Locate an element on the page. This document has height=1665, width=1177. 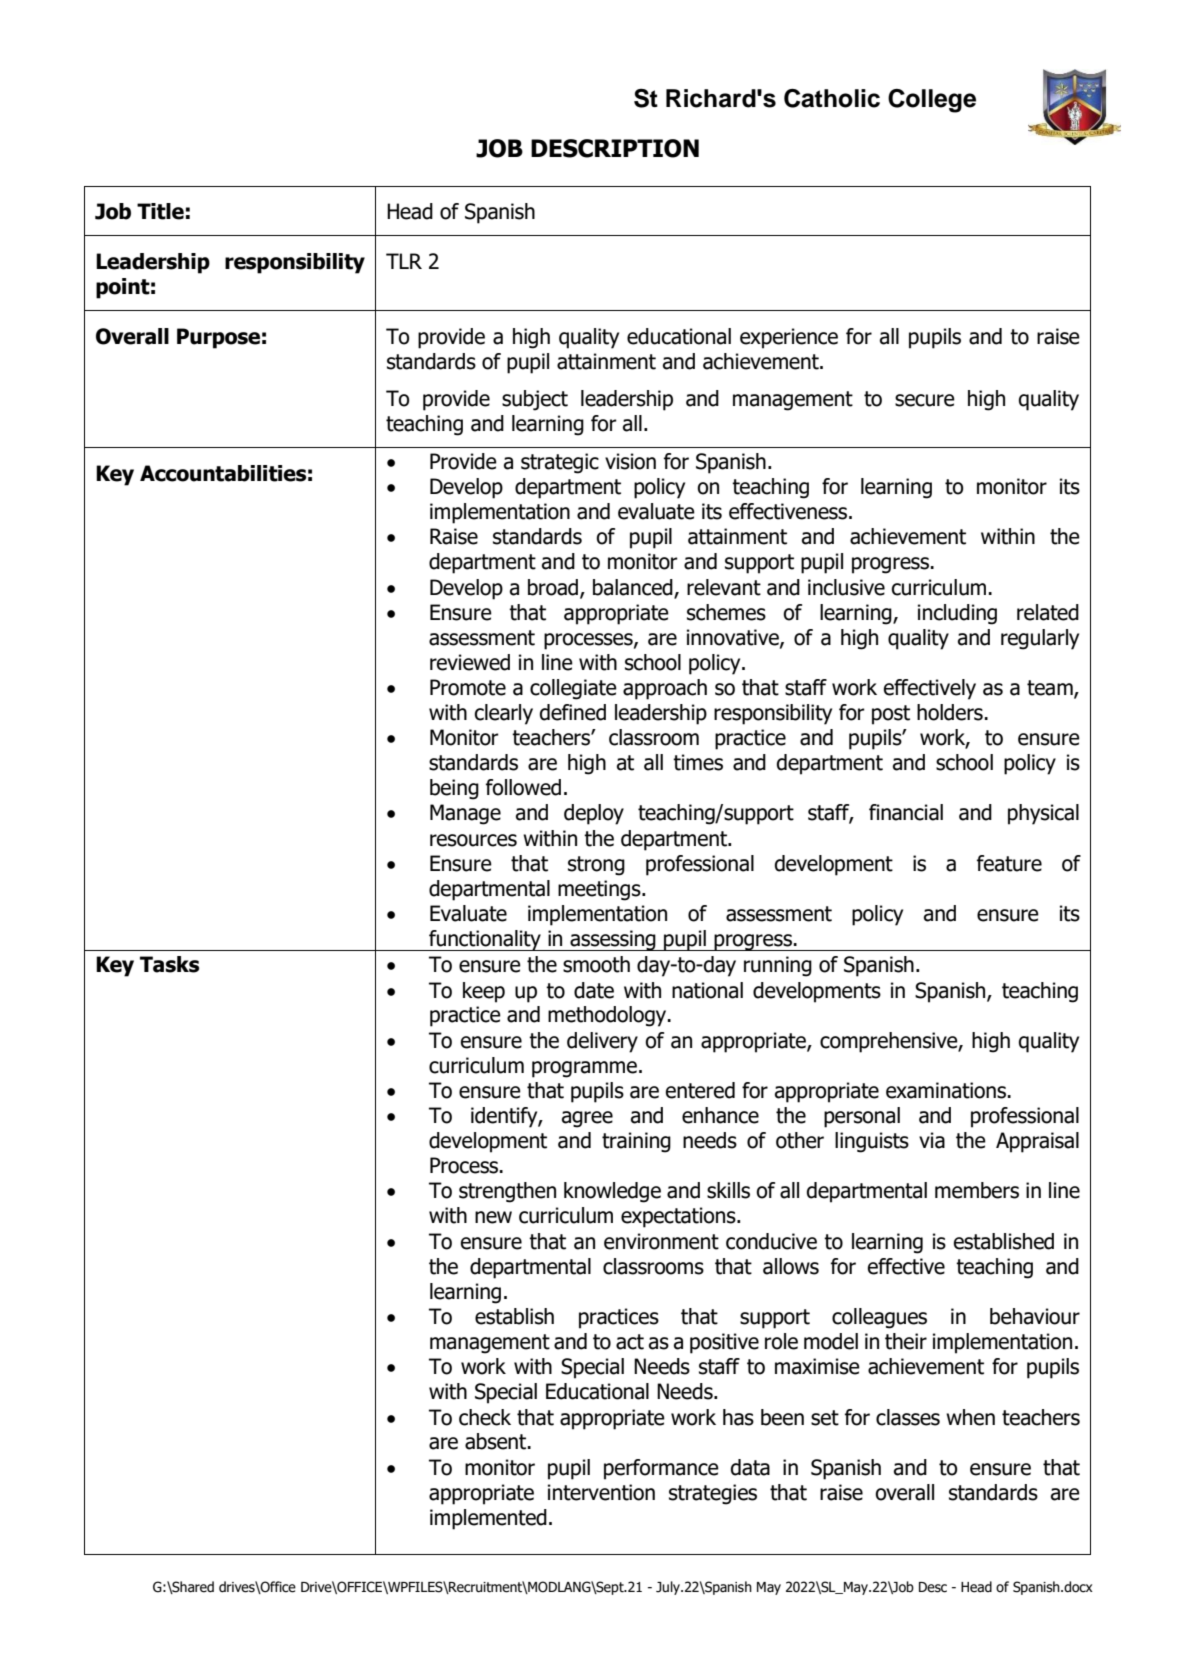
training is located at coordinates (636, 1142).
